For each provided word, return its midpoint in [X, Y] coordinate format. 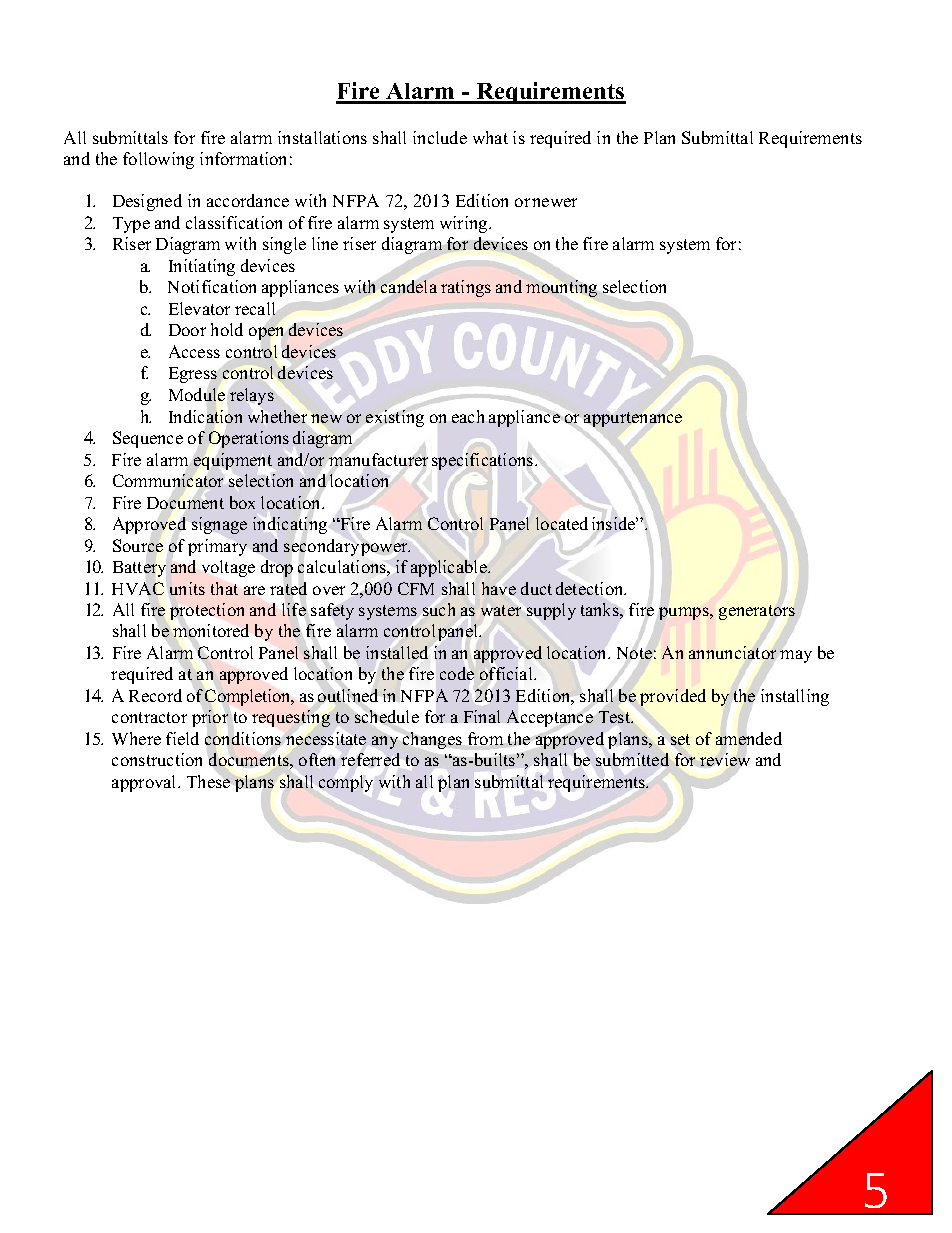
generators [757, 612]
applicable [450, 568]
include [440, 137]
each [468, 416]
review [725, 759]
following [158, 160]
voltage [228, 568]
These [209, 780]
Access [194, 351]
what [490, 137]
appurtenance [633, 419]
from [485, 738]
